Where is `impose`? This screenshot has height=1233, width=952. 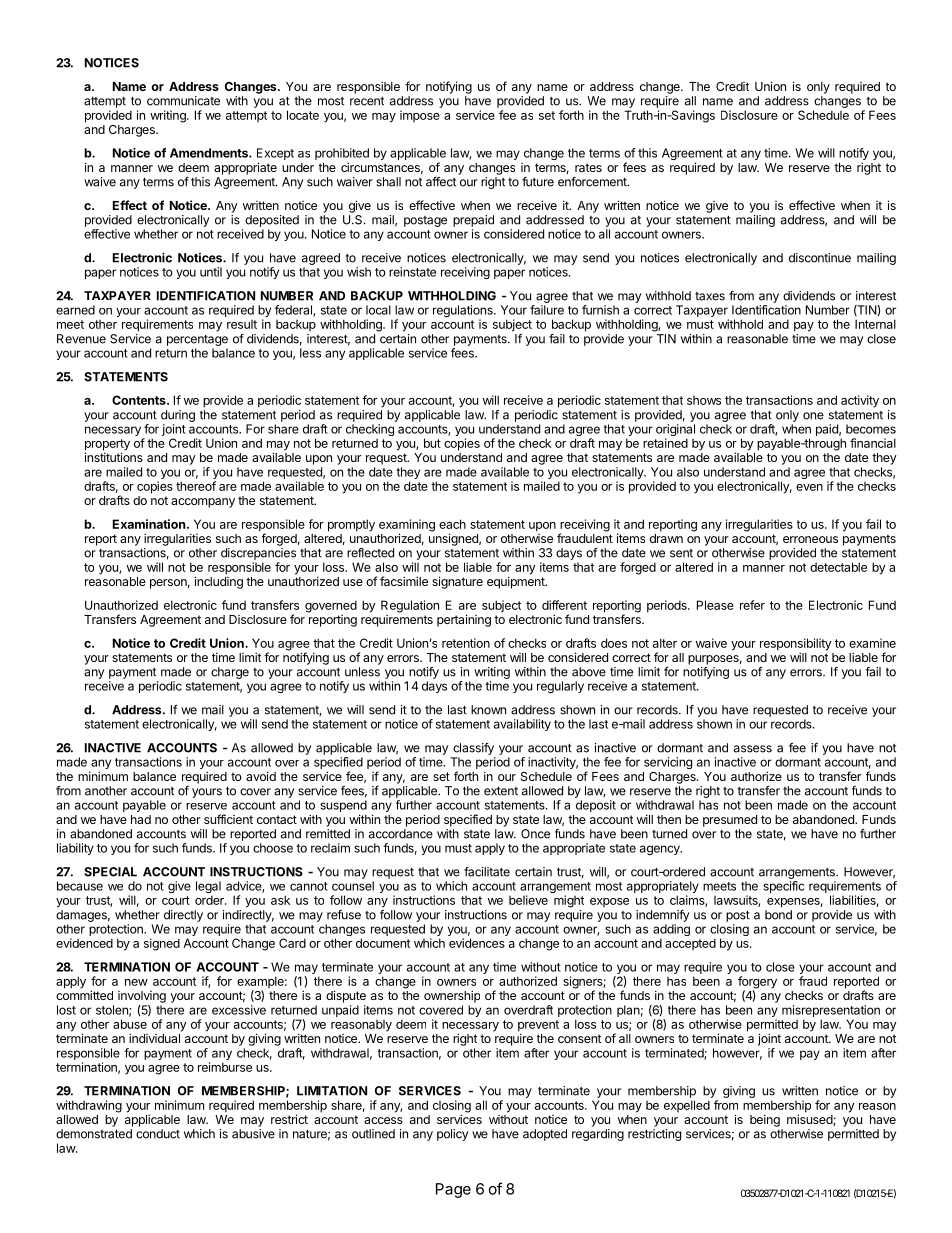 impose is located at coordinates (420, 116).
